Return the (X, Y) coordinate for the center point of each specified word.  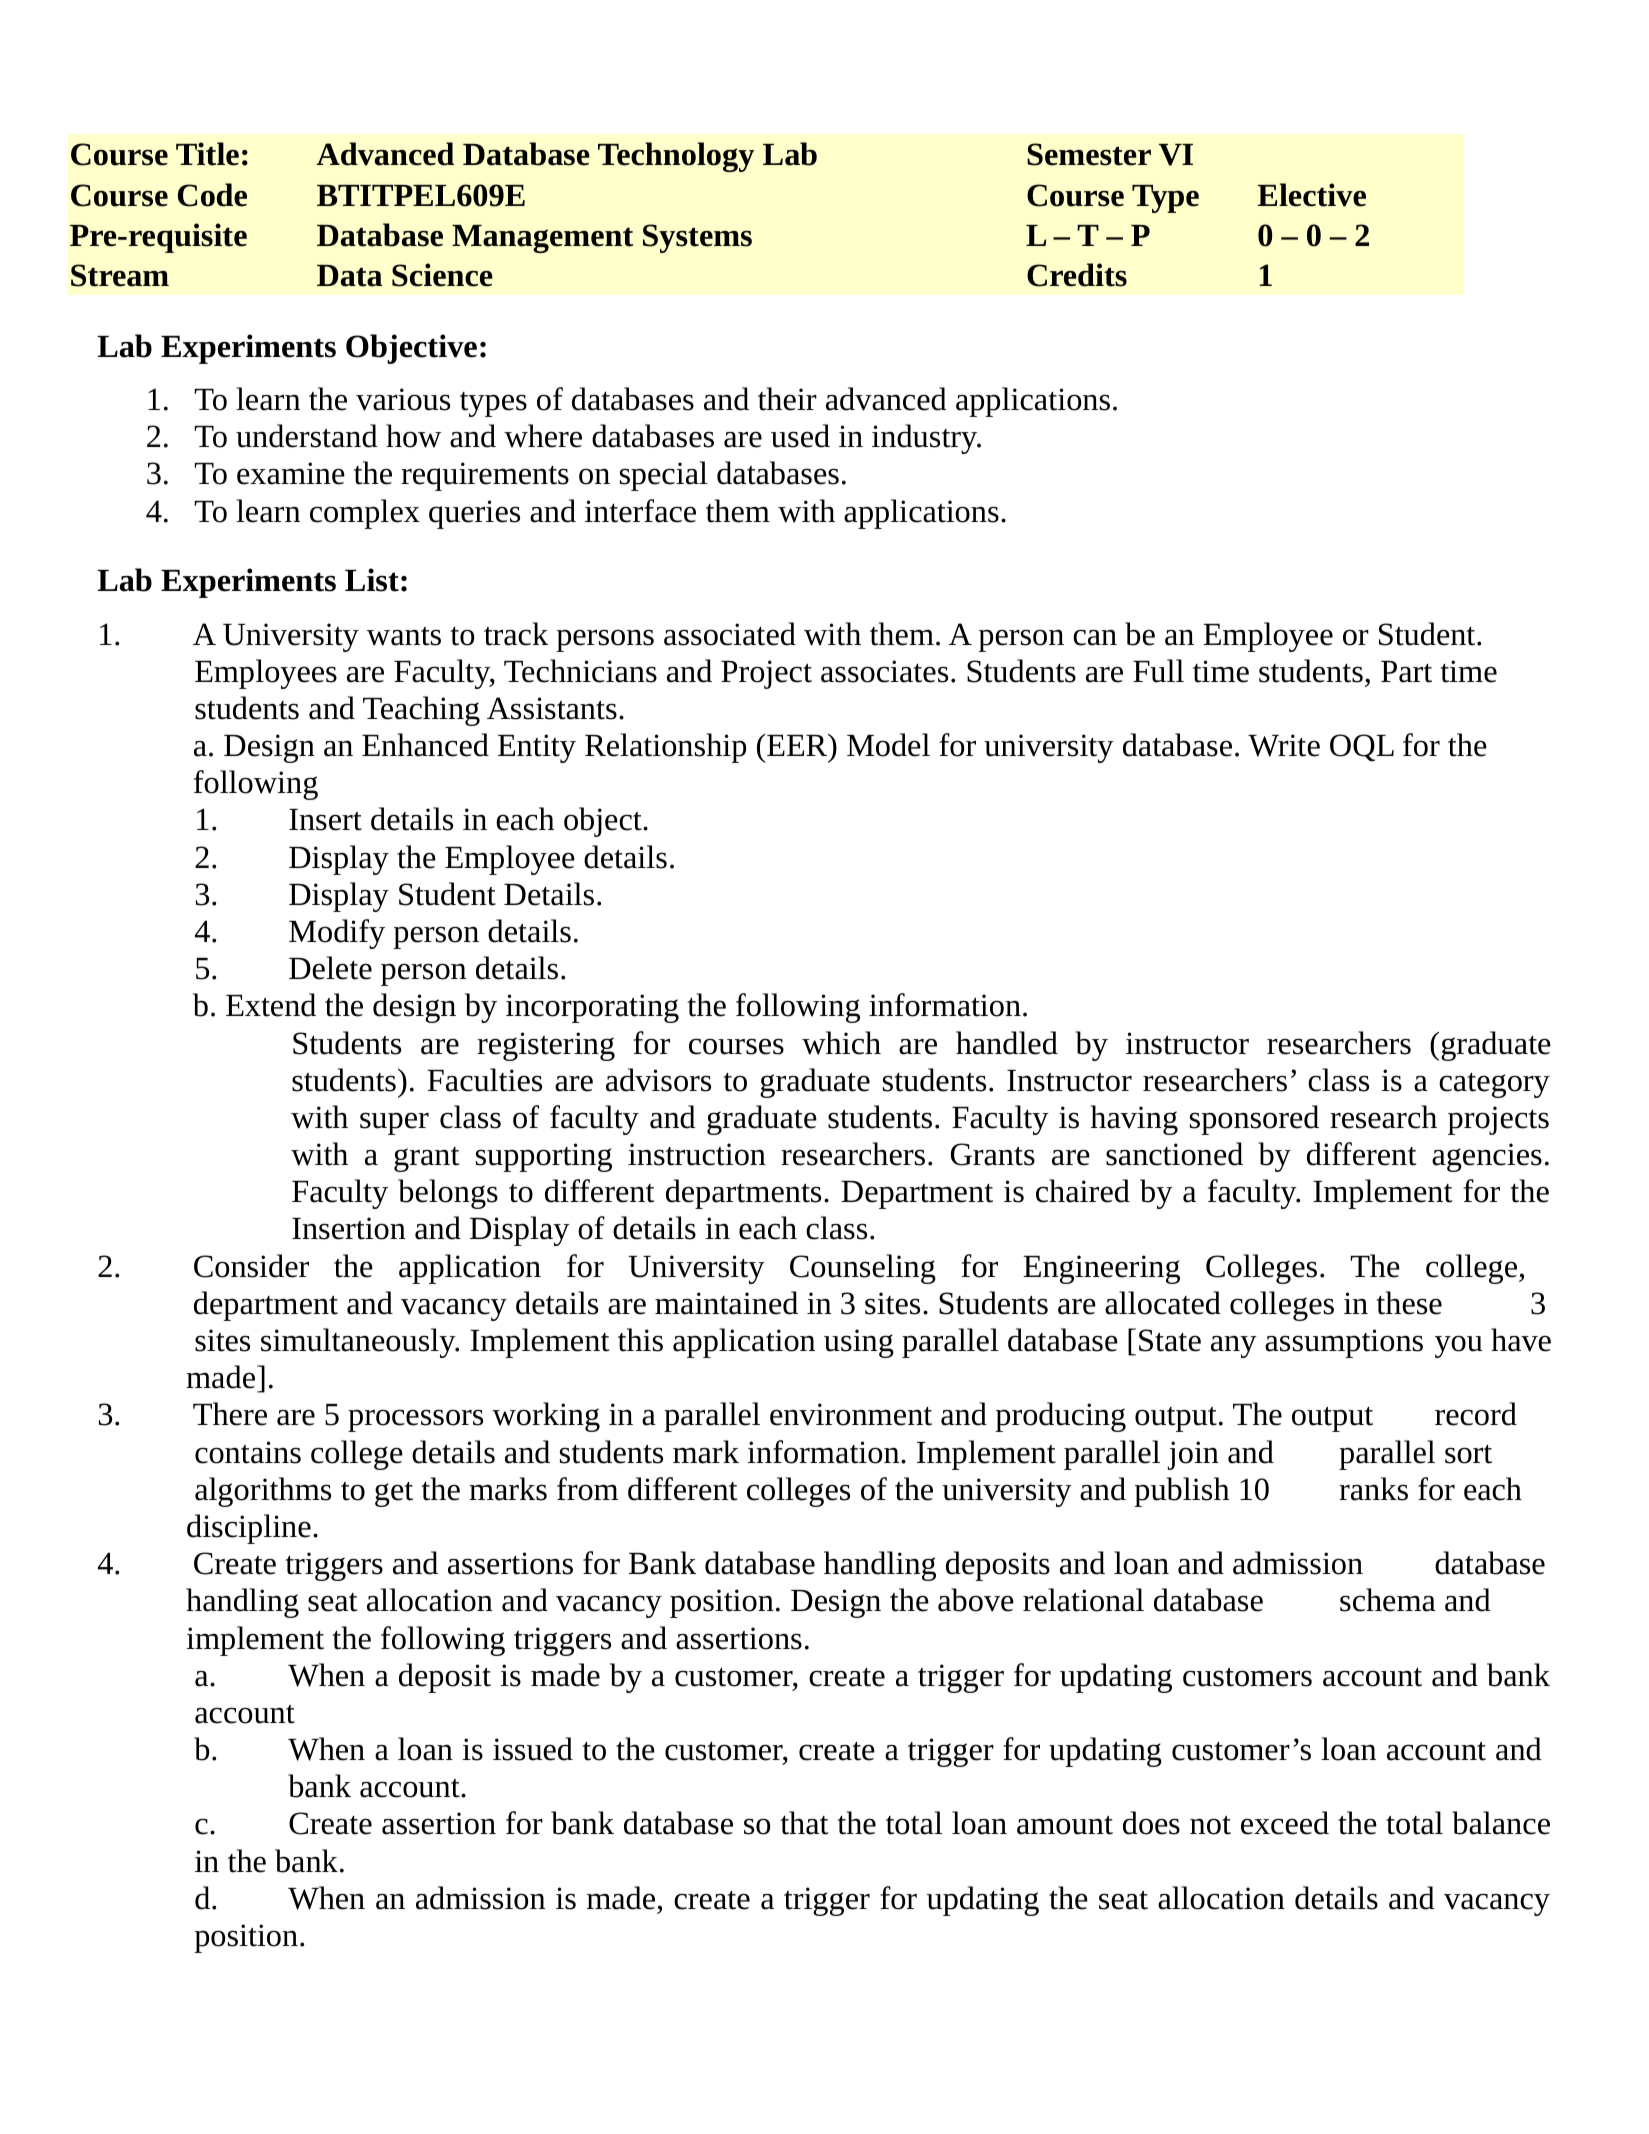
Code (212, 195)
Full (1158, 671)
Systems (697, 238)
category (1494, 1085)
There (230, 1414)
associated (730, 634)
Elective (1311, 195)
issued (533, 1749)
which (841, 1043)
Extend (271, 1005)
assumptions (1344, 1343)
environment (851, 1414)
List (372, 580)
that (804, 1823)
